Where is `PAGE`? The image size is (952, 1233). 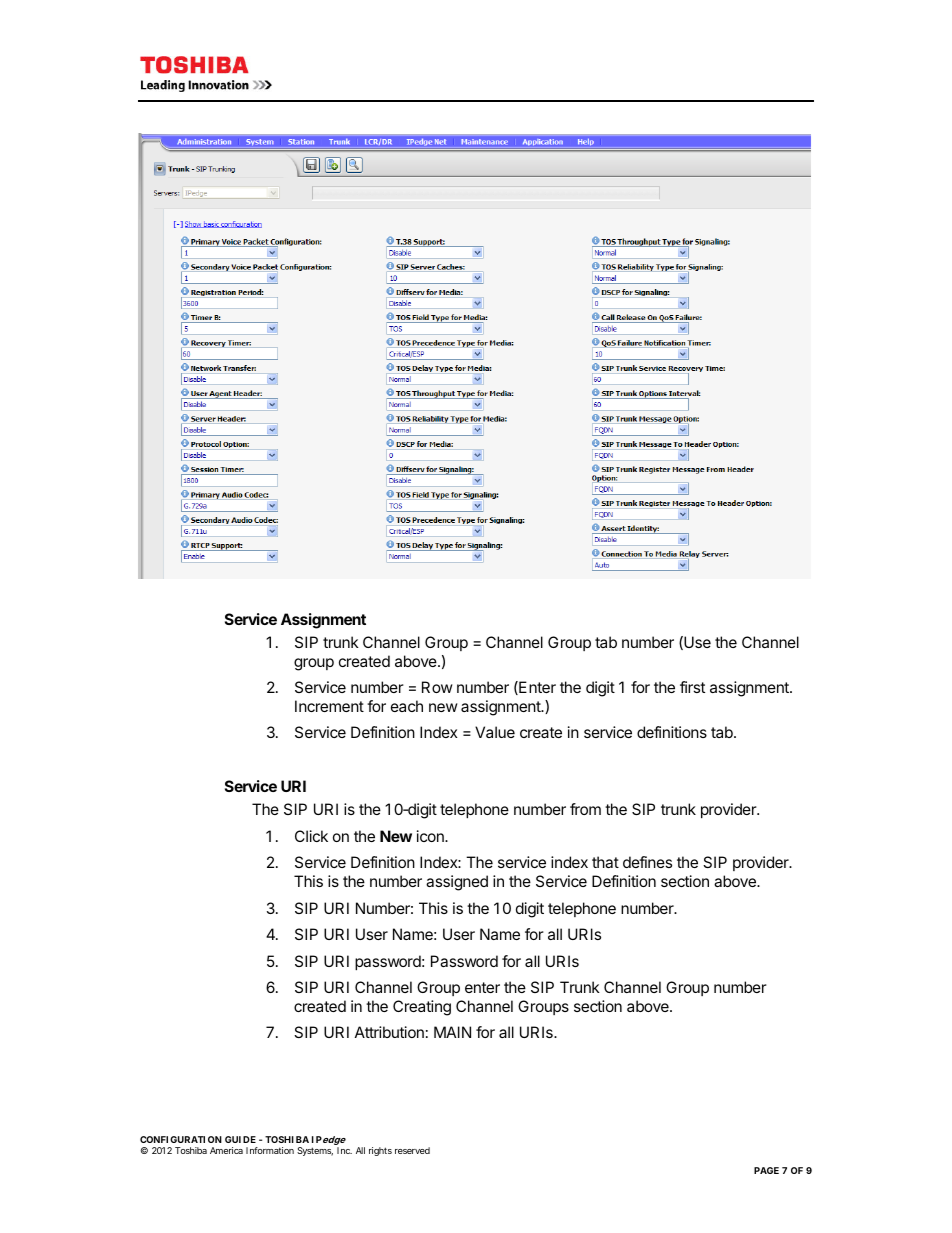 PAGE is located at coordinates (766, 1170).
